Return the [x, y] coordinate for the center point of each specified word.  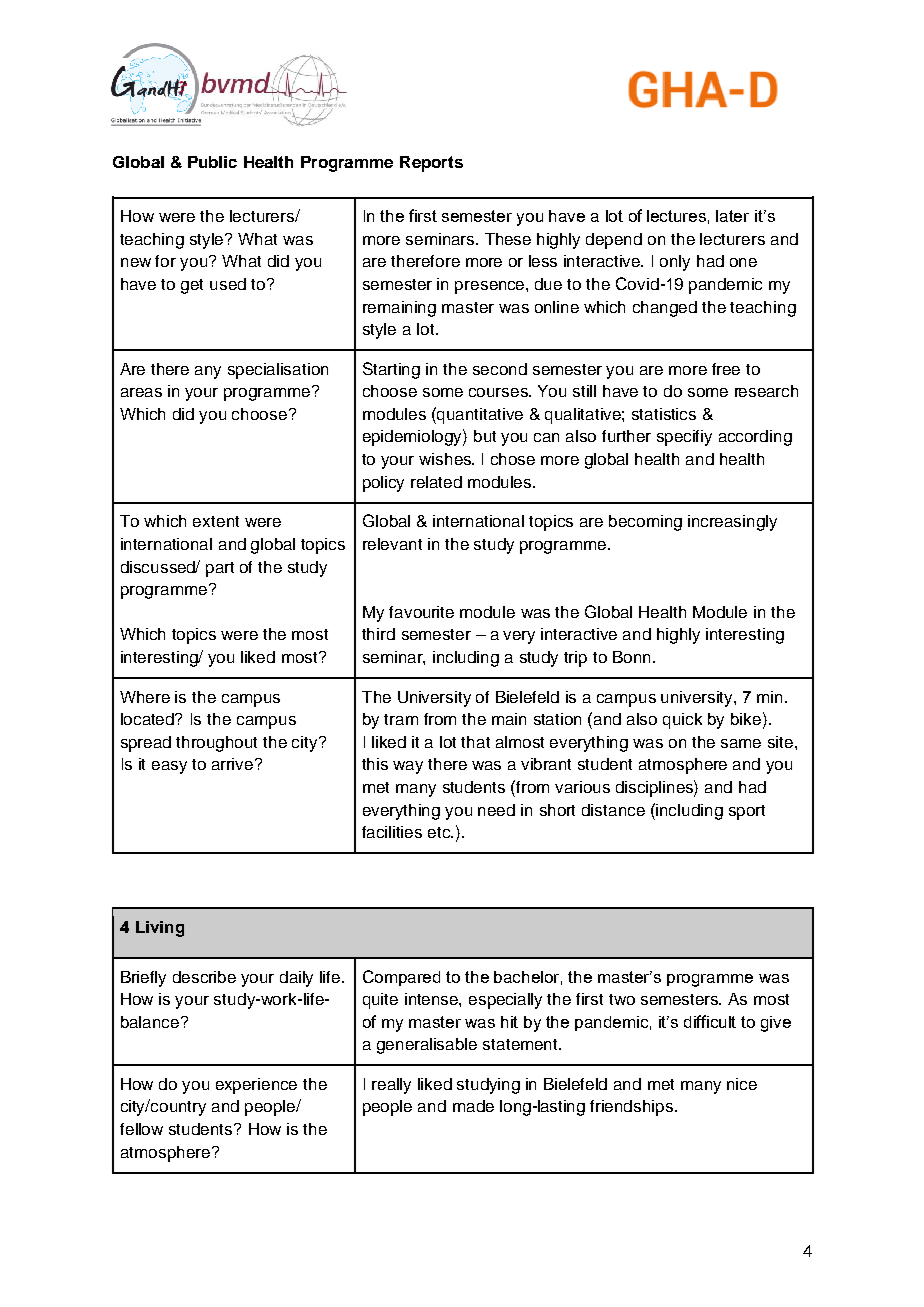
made [473, 1106]
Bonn [631, 657]
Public [212, 162]
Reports [431, 164]
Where [145, 697]
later [732, 216]
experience [256, 1086]
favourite [421, 612]
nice [742, 1084]
